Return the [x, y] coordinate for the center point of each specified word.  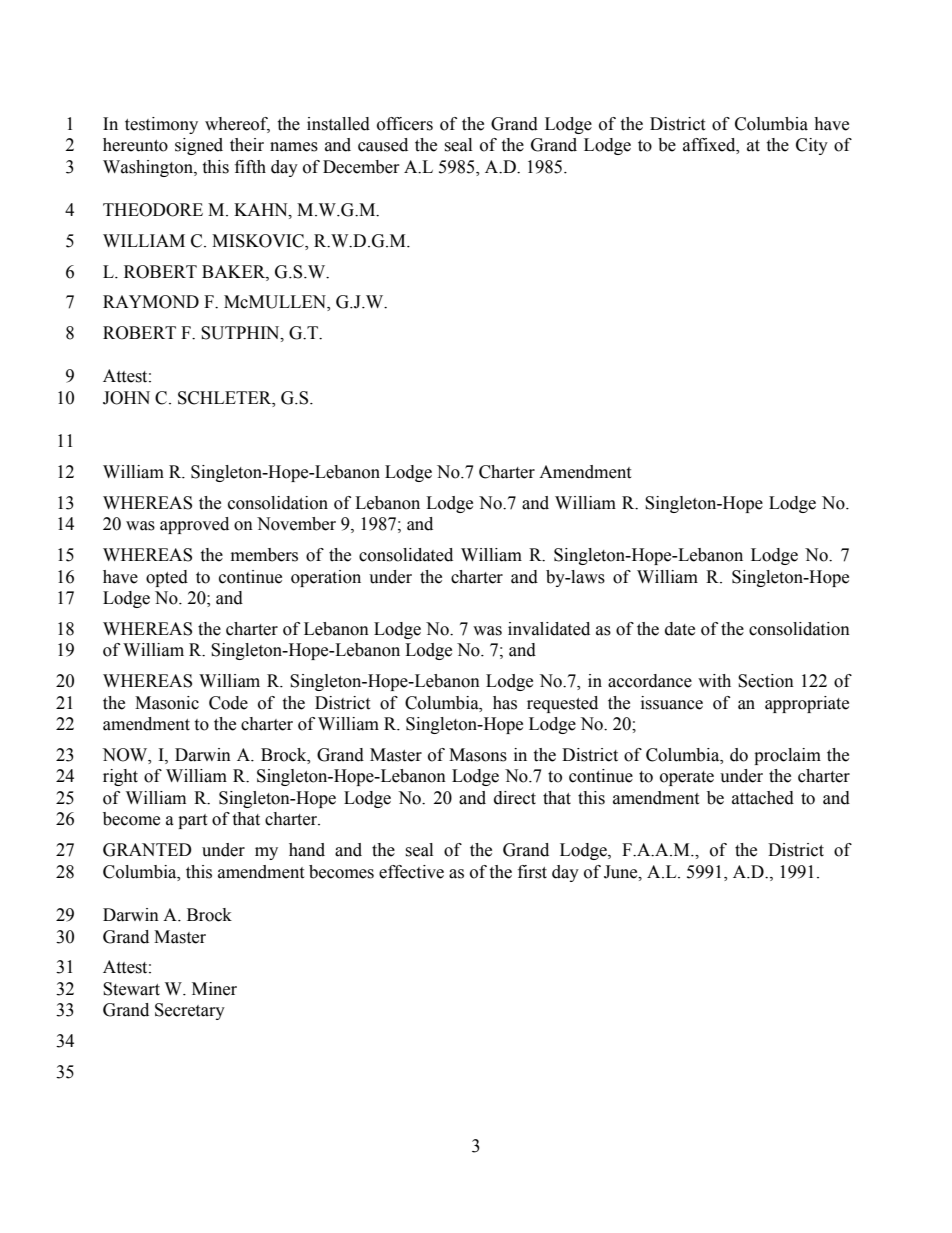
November [296, 524]
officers [405, 124]
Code [228, 703]
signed [199, 146]
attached [763, 798]
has [505, 703]
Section [766, 681]
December [361, 167]
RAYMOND [151, 302]
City [812, 146]
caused [383, 145]
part [192, 821]
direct [515, 798]
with [714, 681]
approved [194, 525]
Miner [214, 989]
